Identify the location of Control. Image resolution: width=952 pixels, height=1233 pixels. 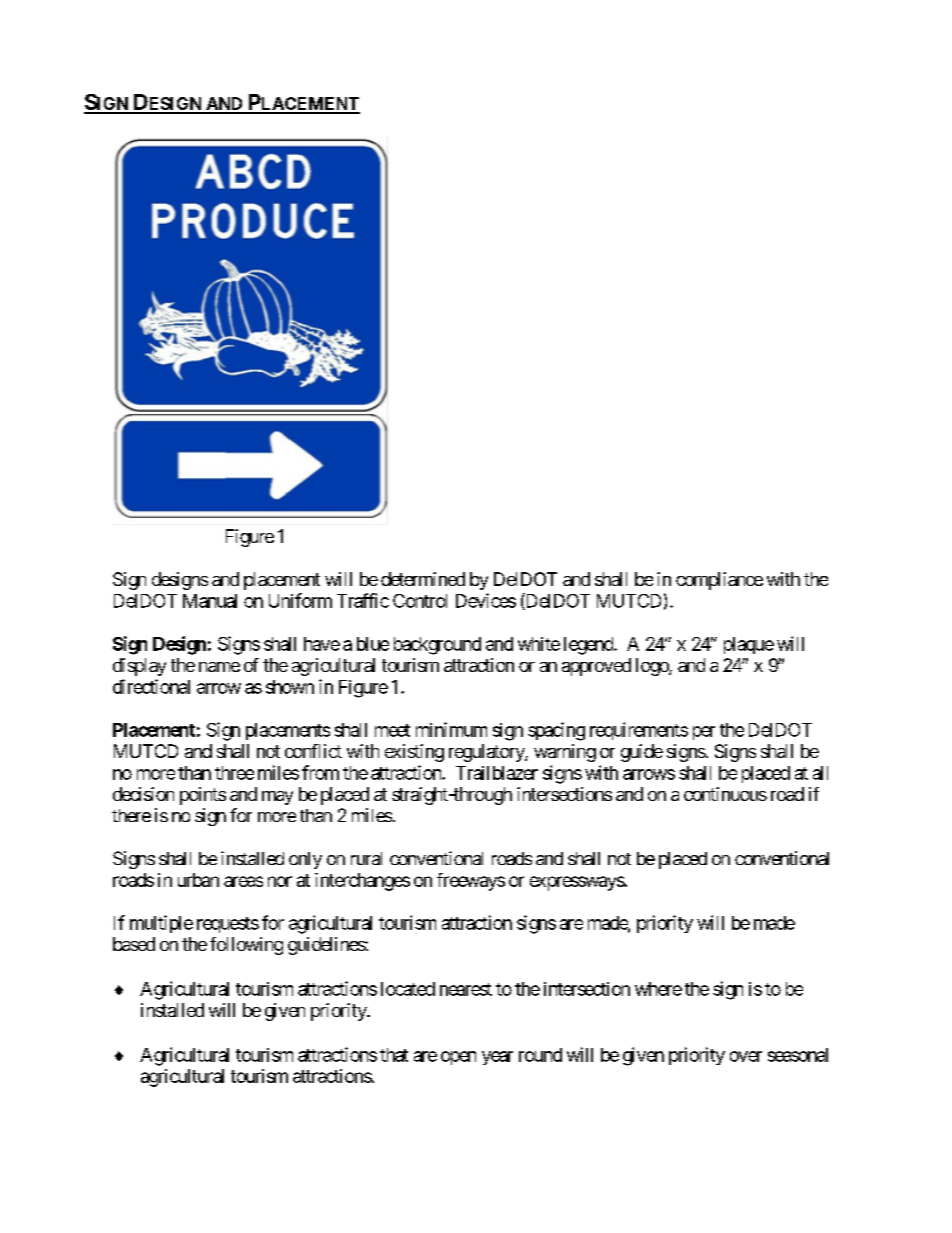
(420, 601).
